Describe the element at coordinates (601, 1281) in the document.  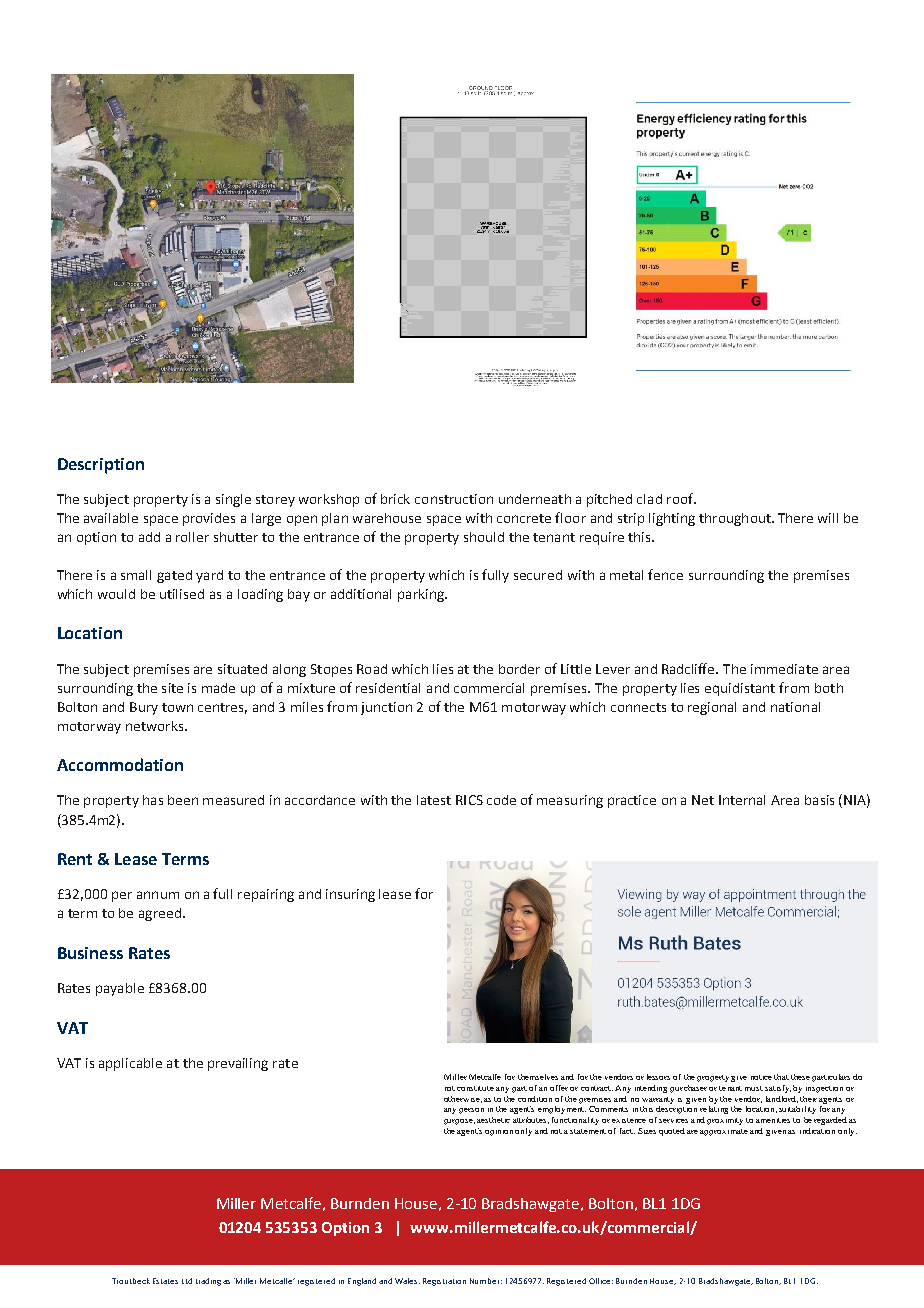
I see `Office` at that location.
